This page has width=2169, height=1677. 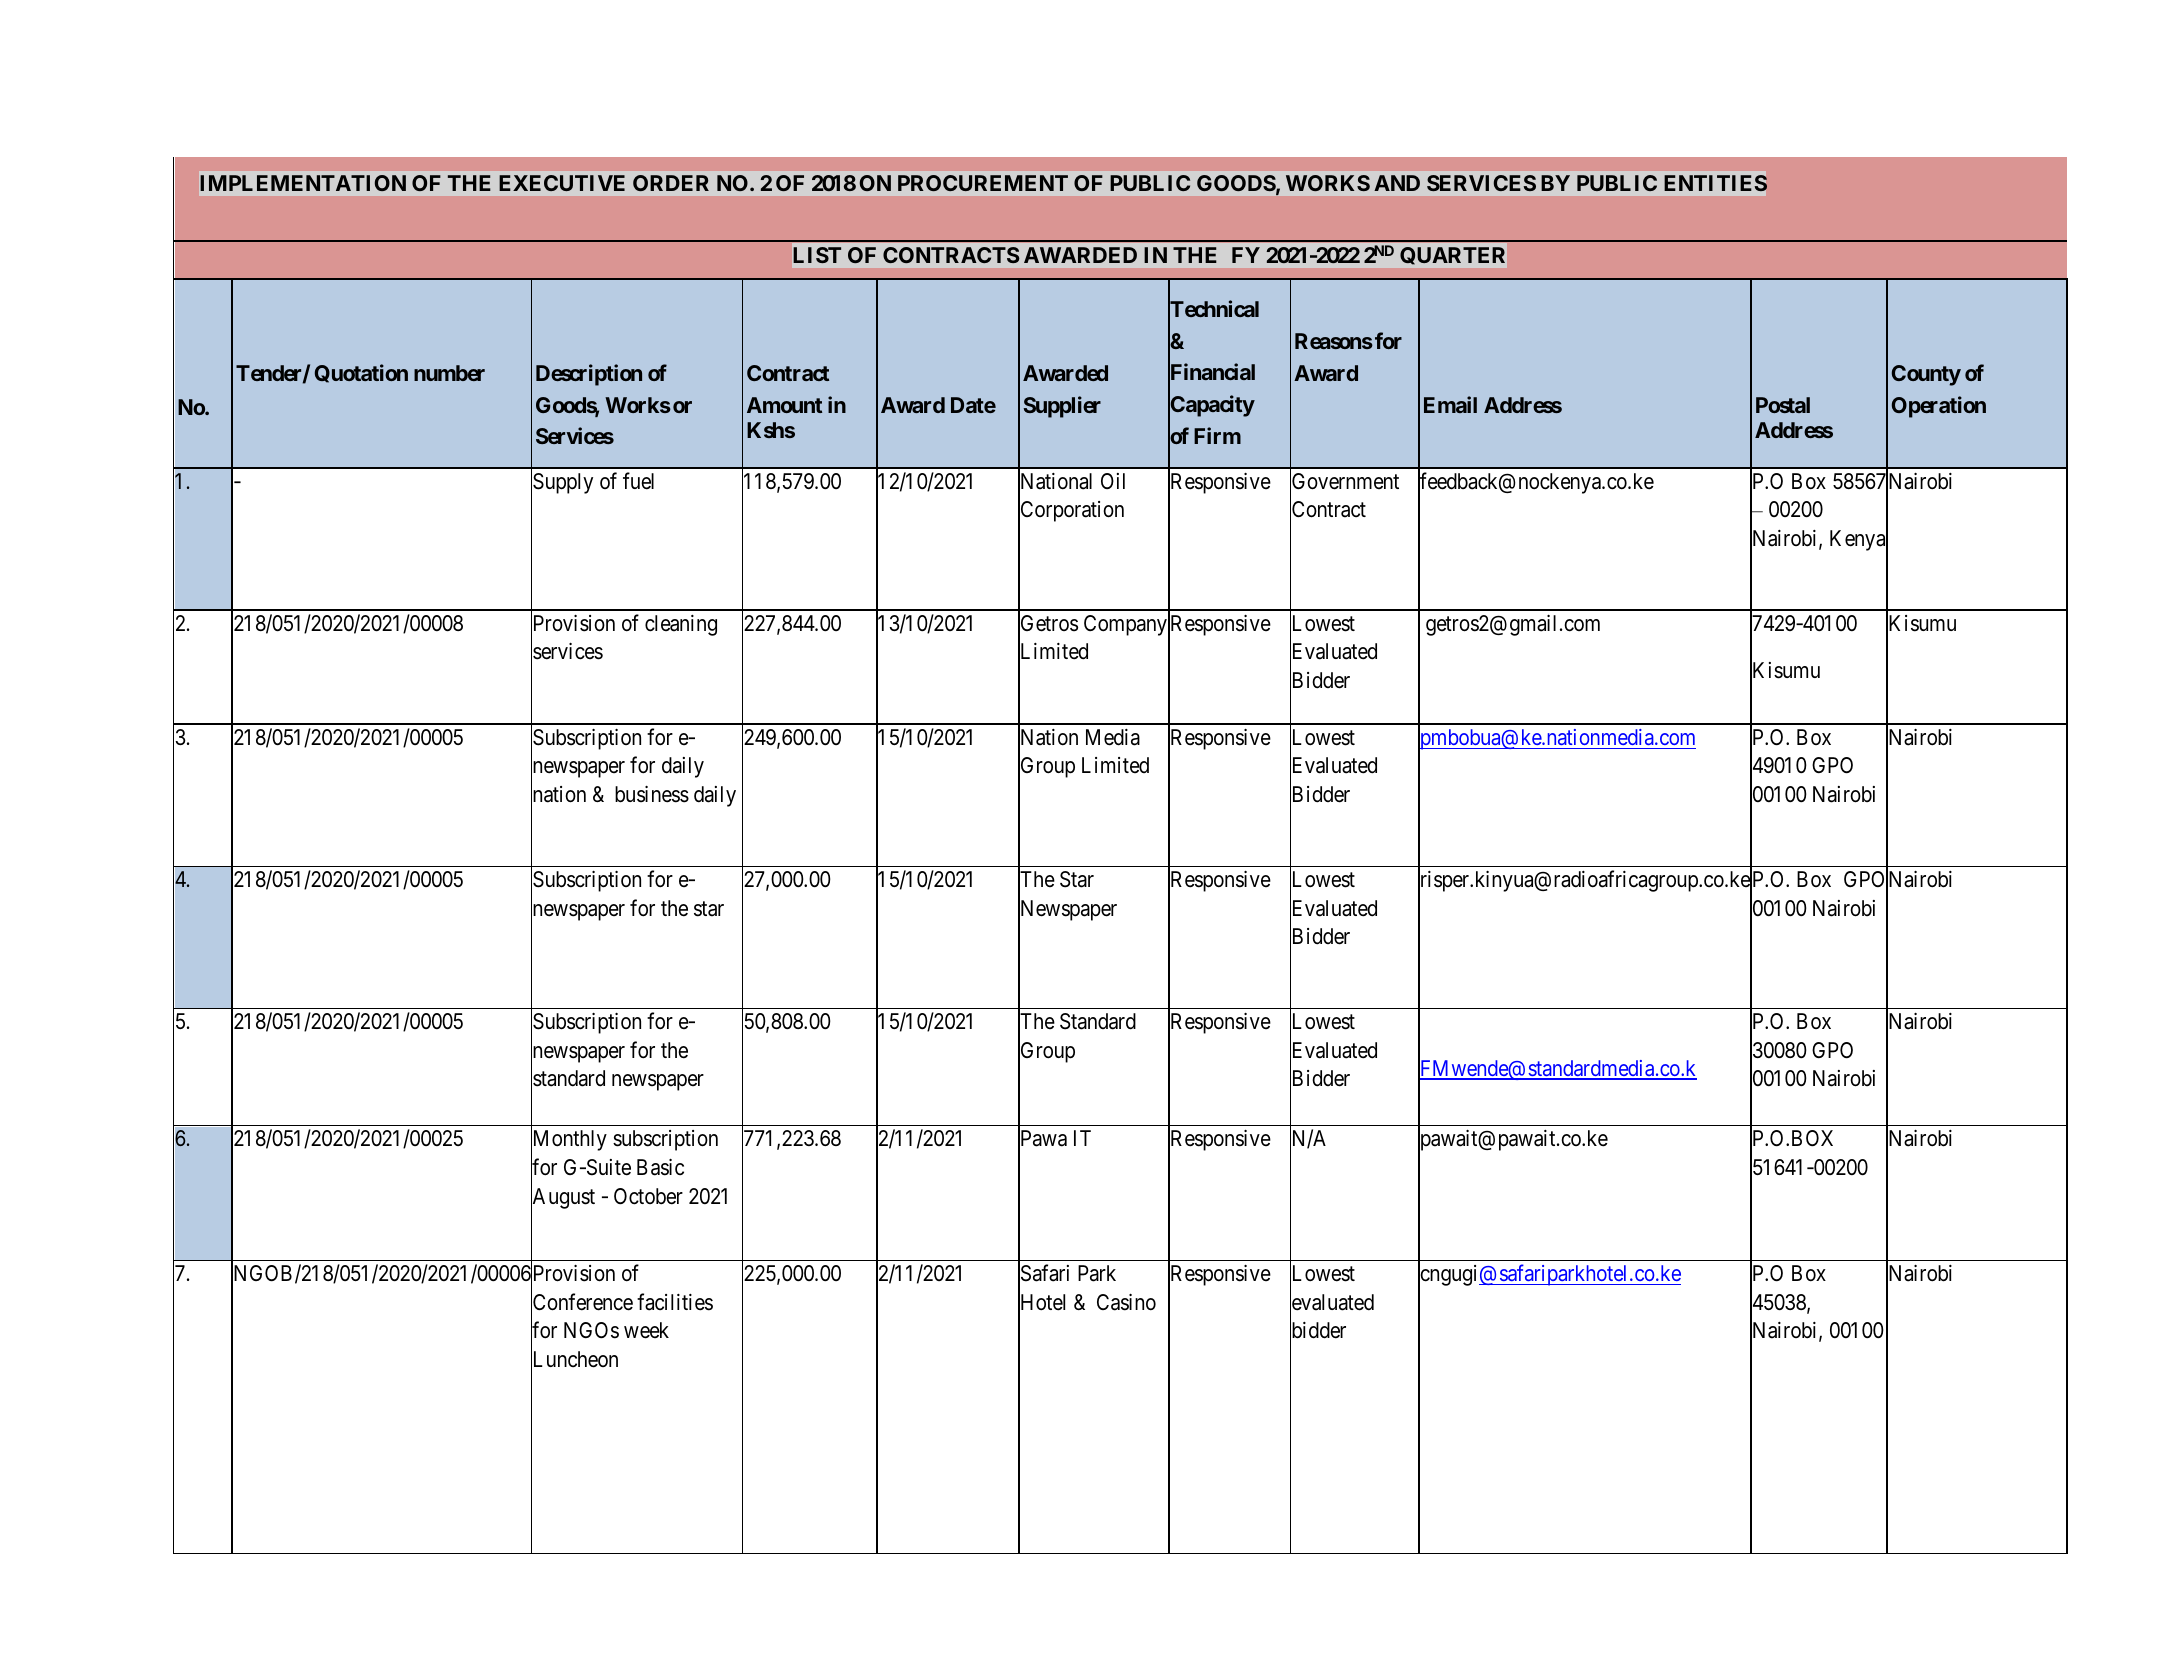 What do you see at coordinates (574, 1360) in the page?
I see `Luncheon` at bounding box center [574, 1360].
